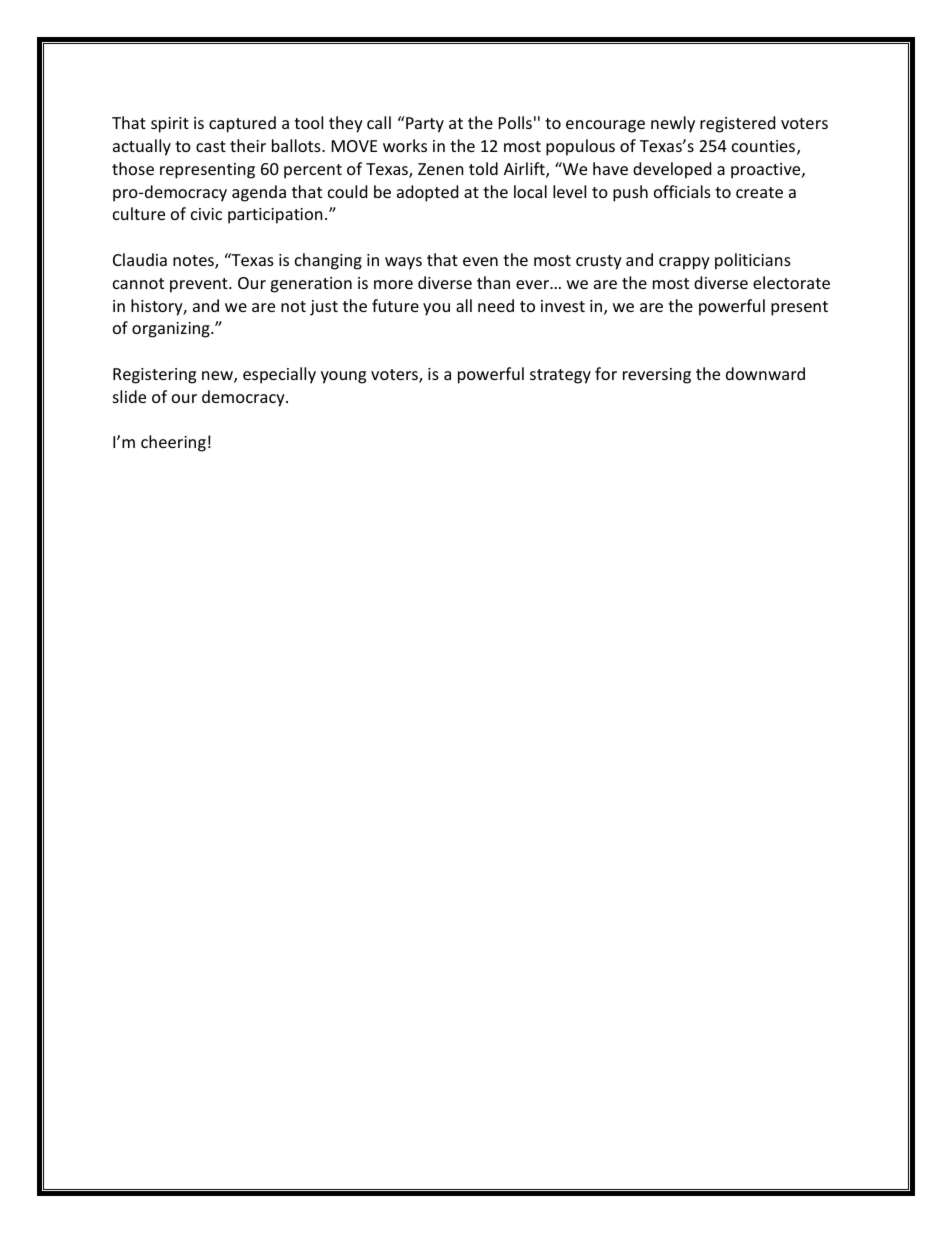 The image size is (952, 1233). What do you see at coordinates (496, 305) in the screenshot?
I see `need` at bounding box center [496, 305].
